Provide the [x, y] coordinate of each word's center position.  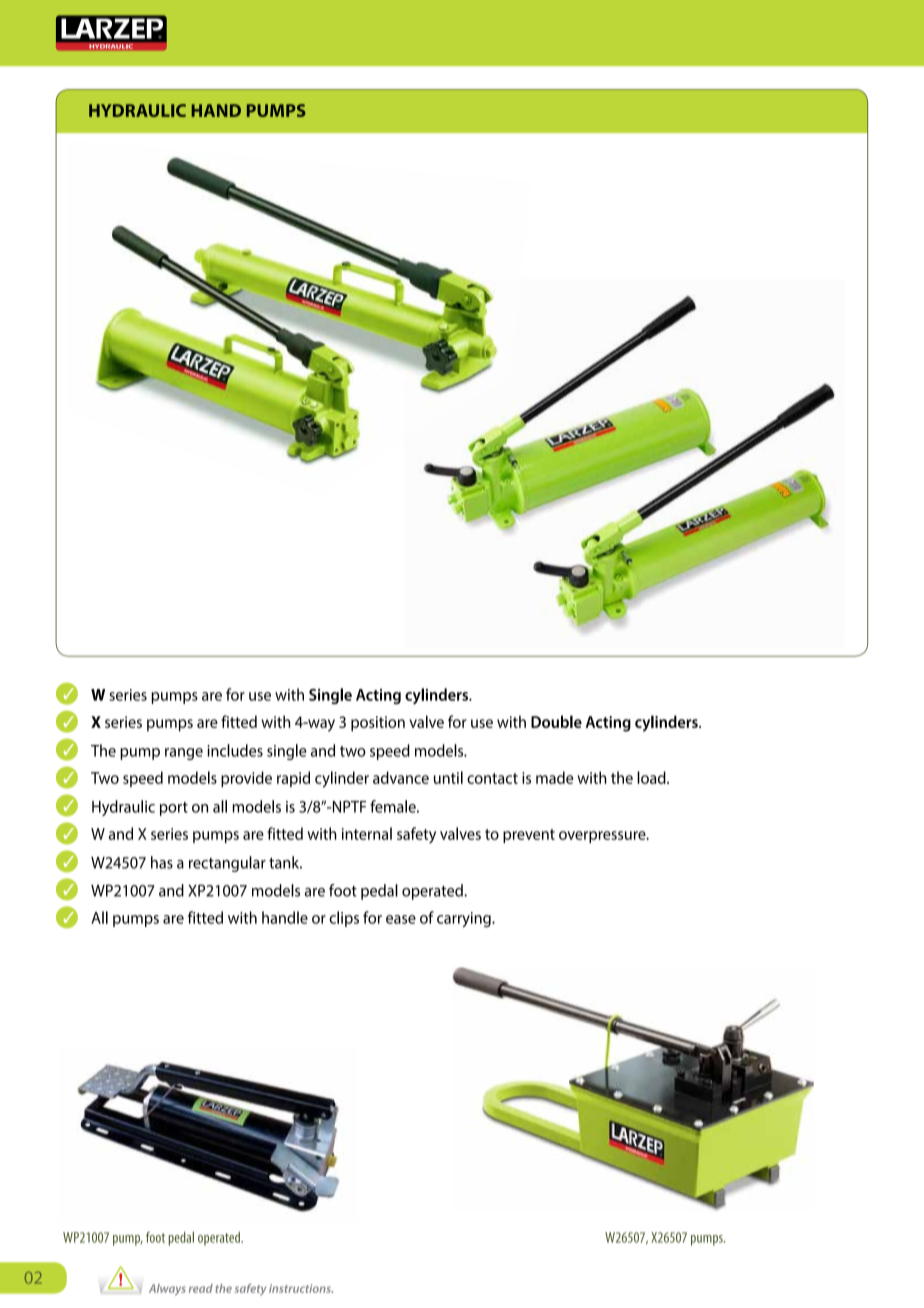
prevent [529, 836]
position [378, 724]
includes [235, 750]
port [174, 809]
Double [556, 721]
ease [401, 919]
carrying [465, 920]
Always [167, 1290]
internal [367, 833]
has [162, 862]
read [201, 1288]
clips [344, 919]
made [554, 777]
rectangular [227, 864]
